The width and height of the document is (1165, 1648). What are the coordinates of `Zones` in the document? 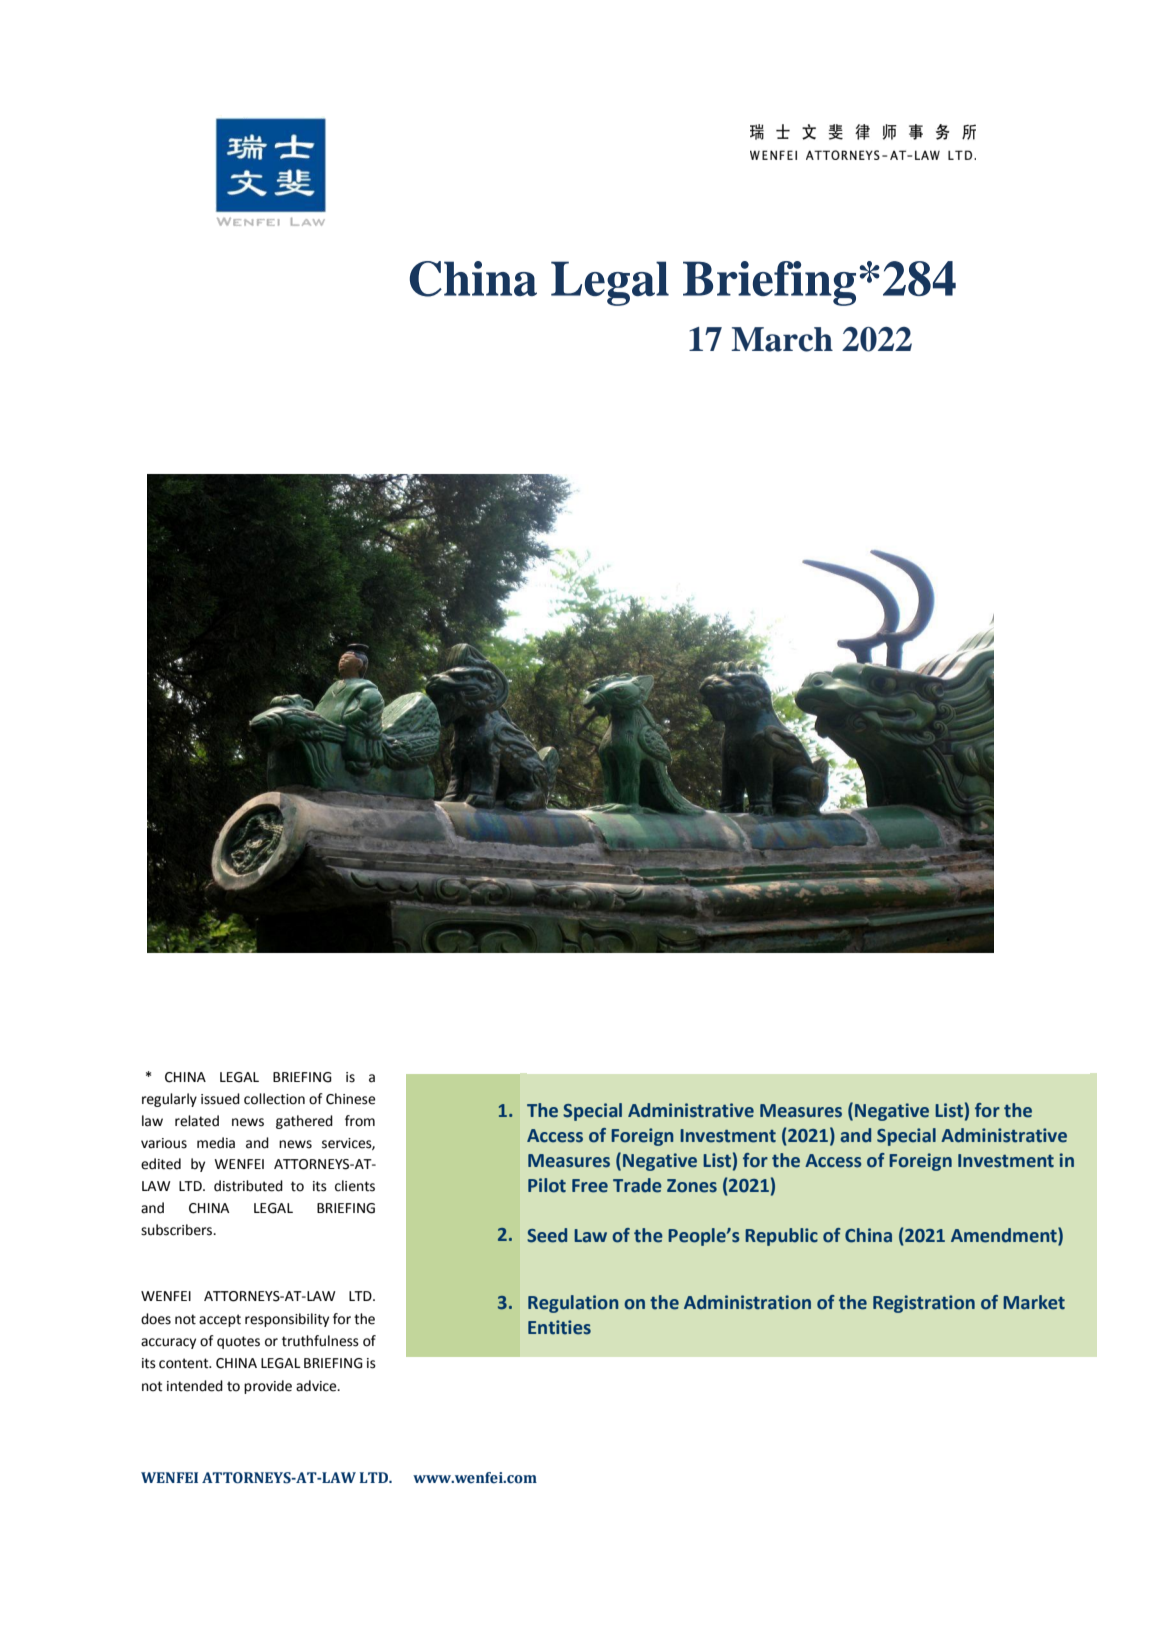 It's located at (692, 1186).
